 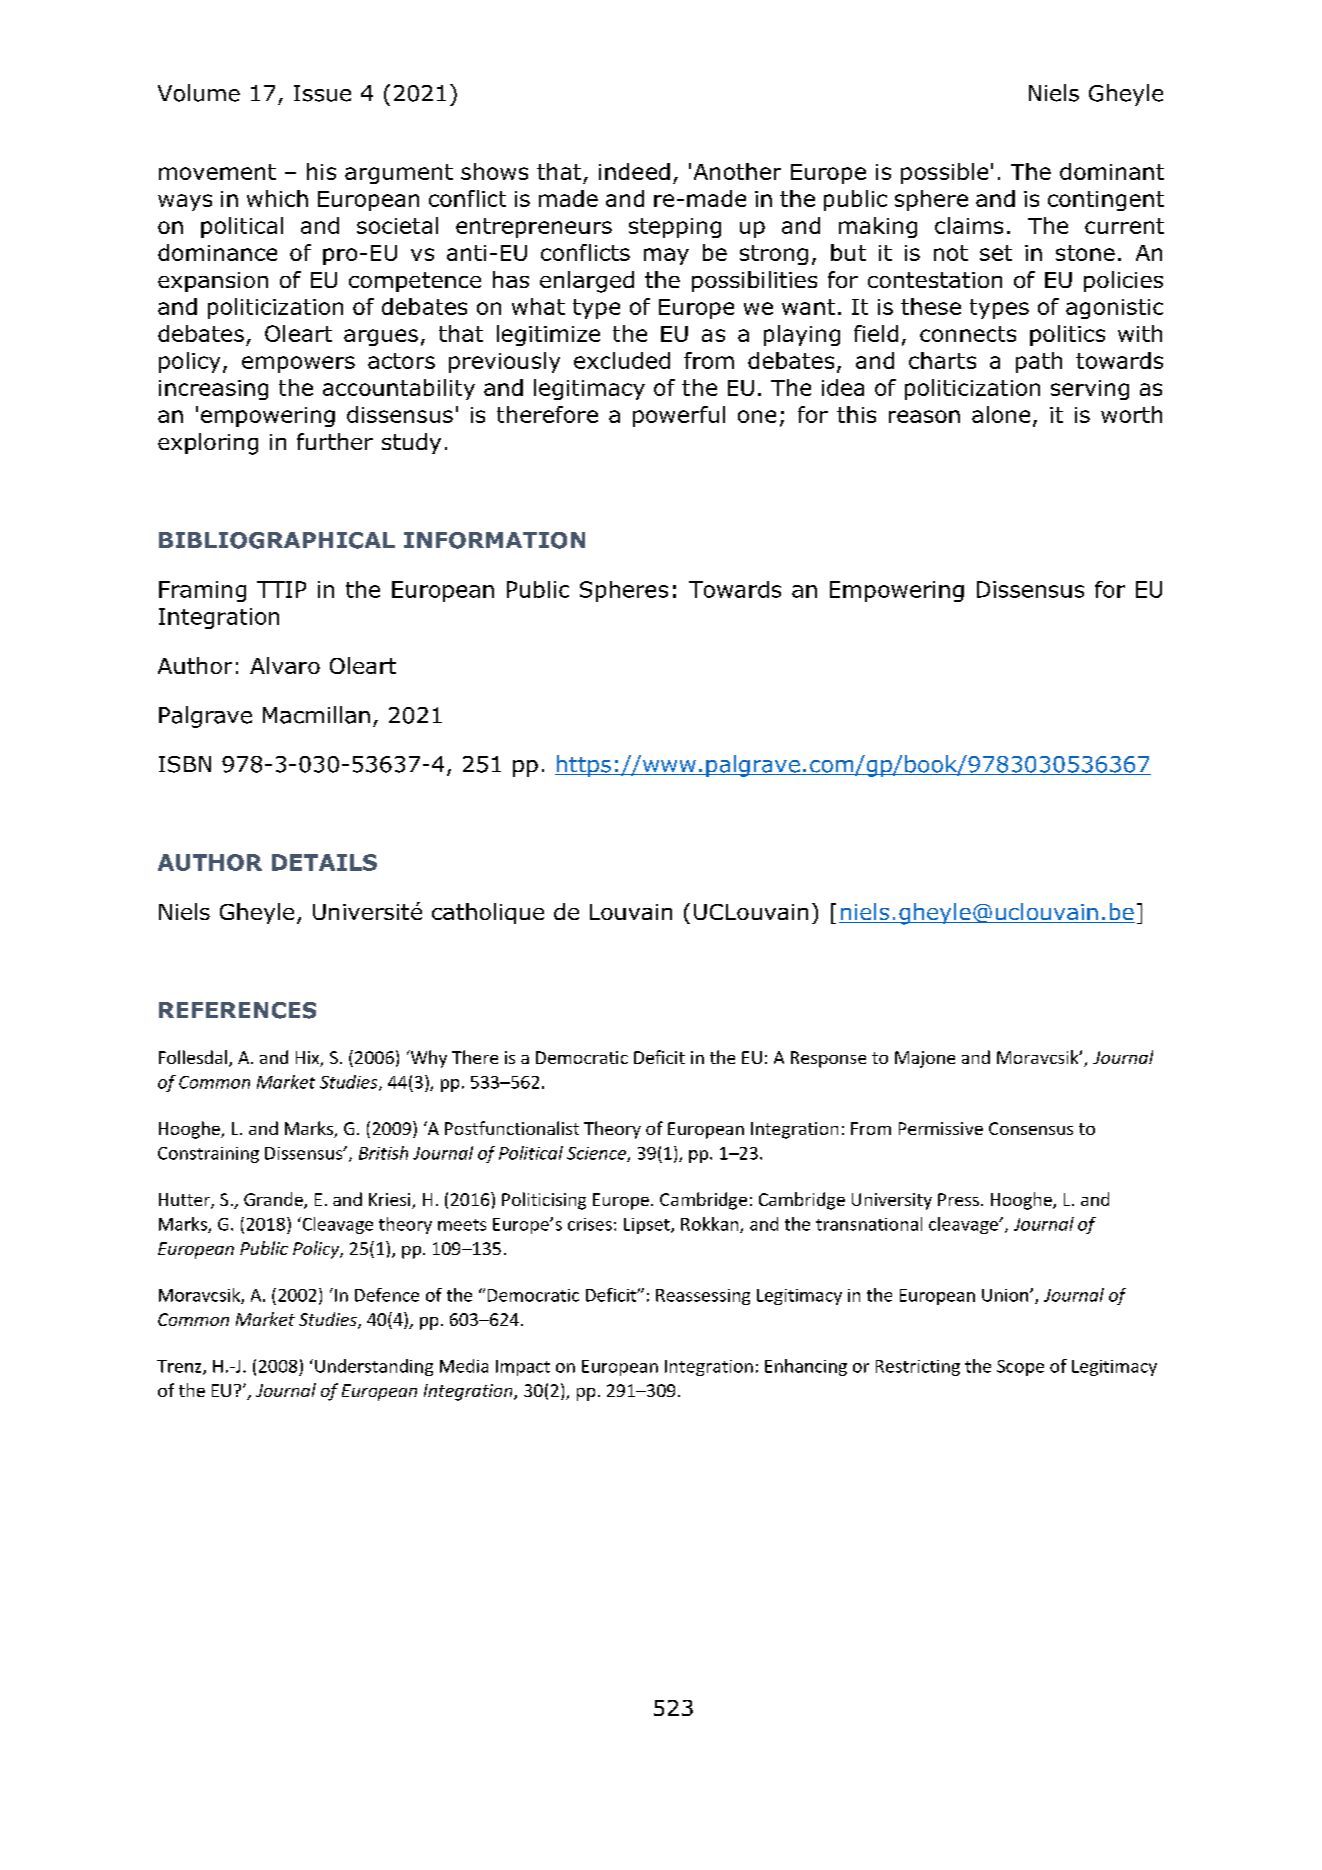 I want to click on INFORMATION, so click(x=494, y=540).
